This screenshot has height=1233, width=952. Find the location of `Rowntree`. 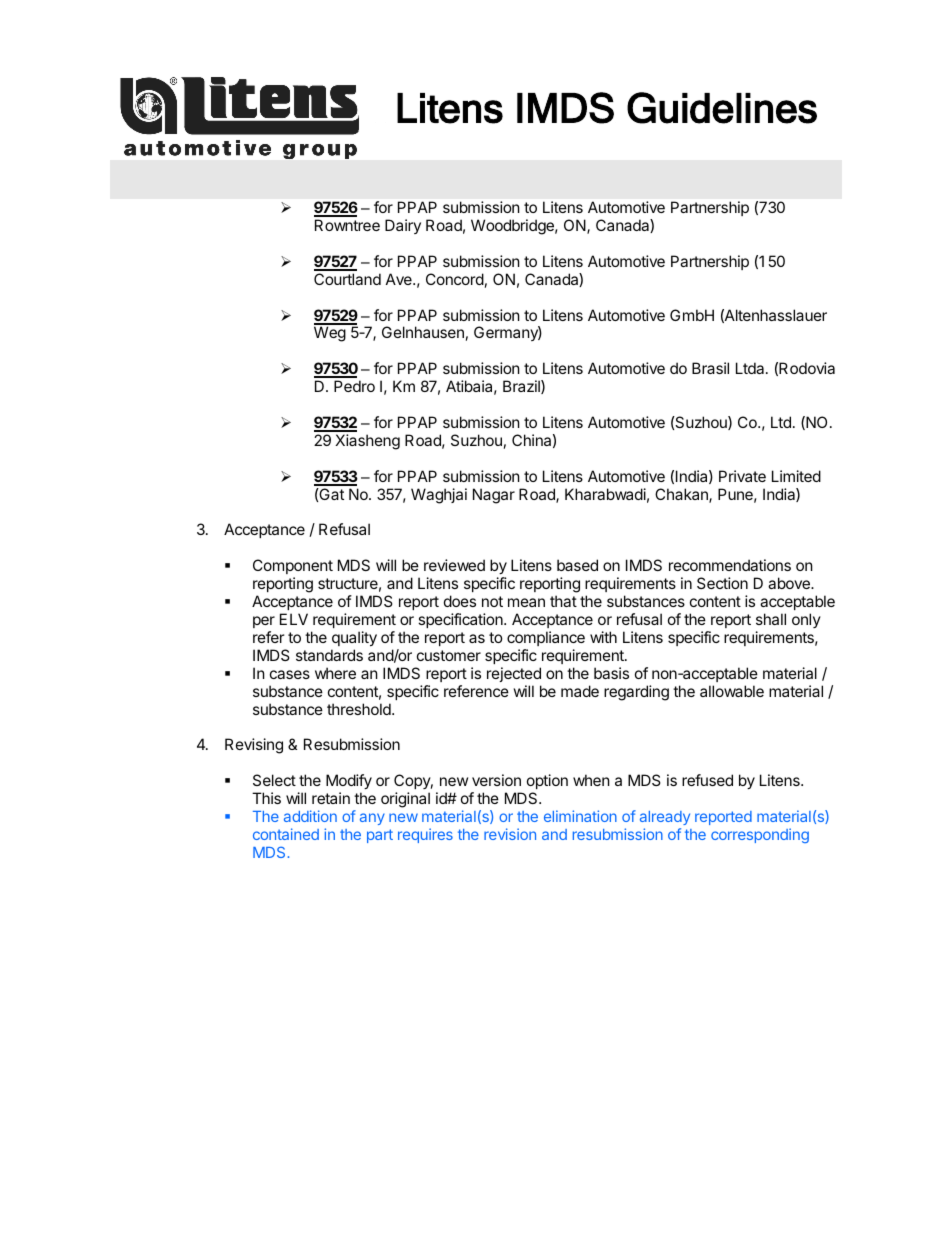

Rowntree is located at coordinates (347, 225).
